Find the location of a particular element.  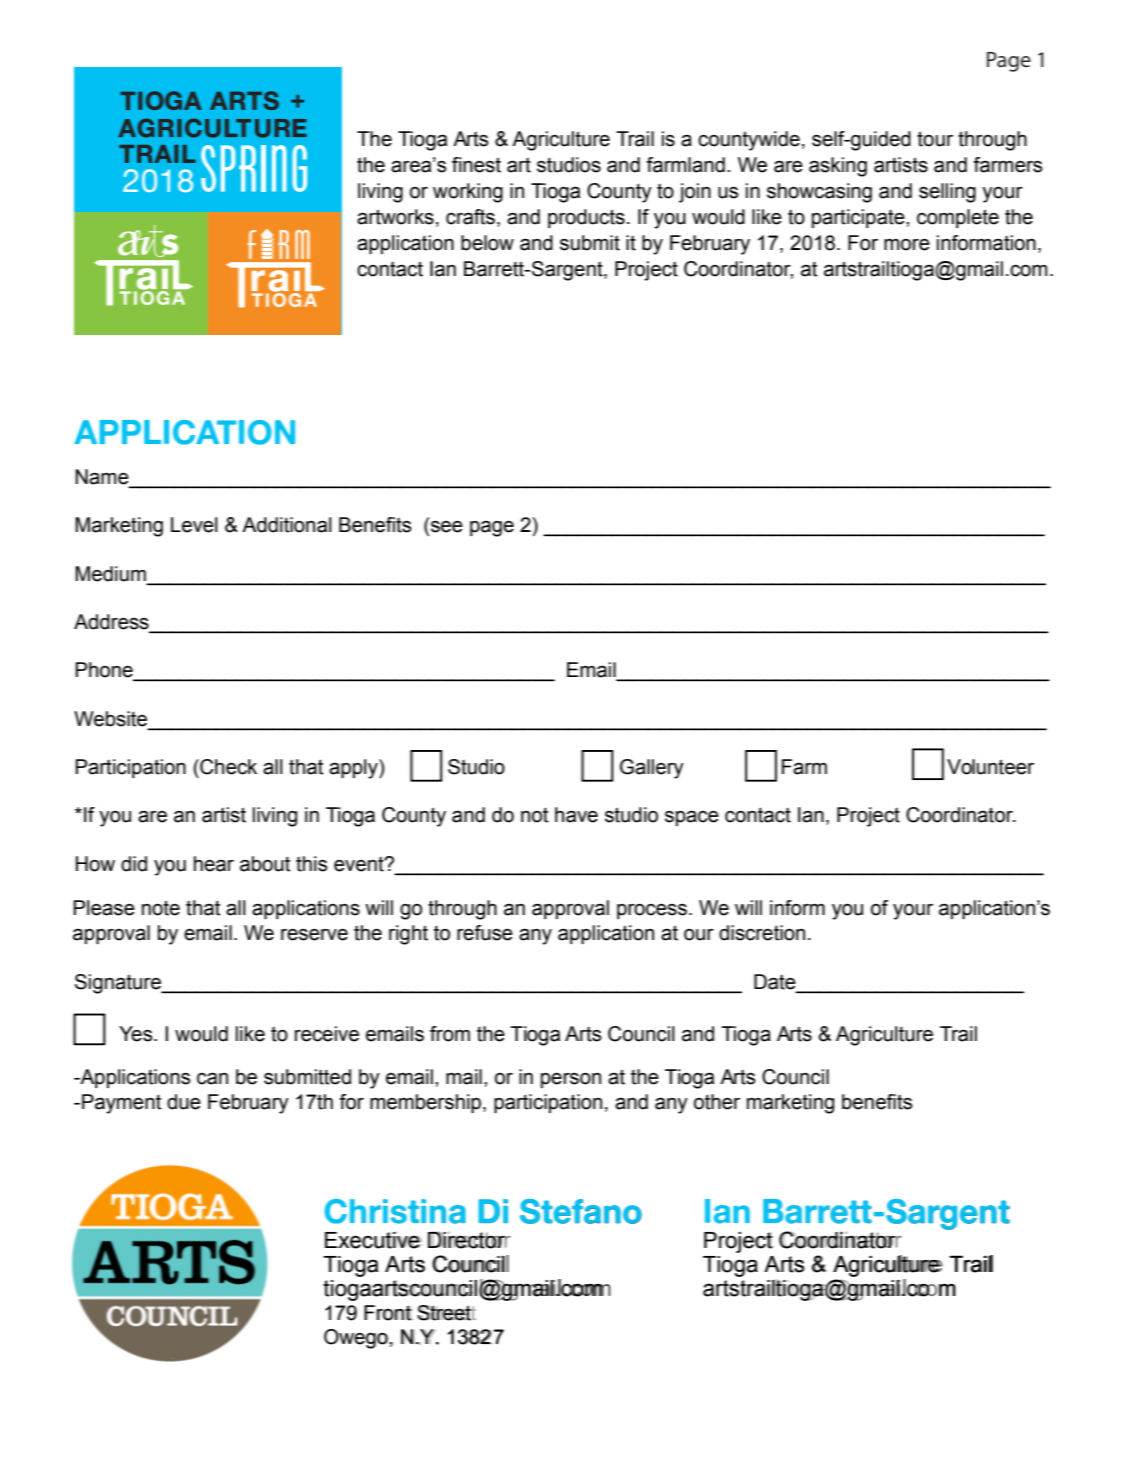

artworks is located at coordinates (395, 217).
